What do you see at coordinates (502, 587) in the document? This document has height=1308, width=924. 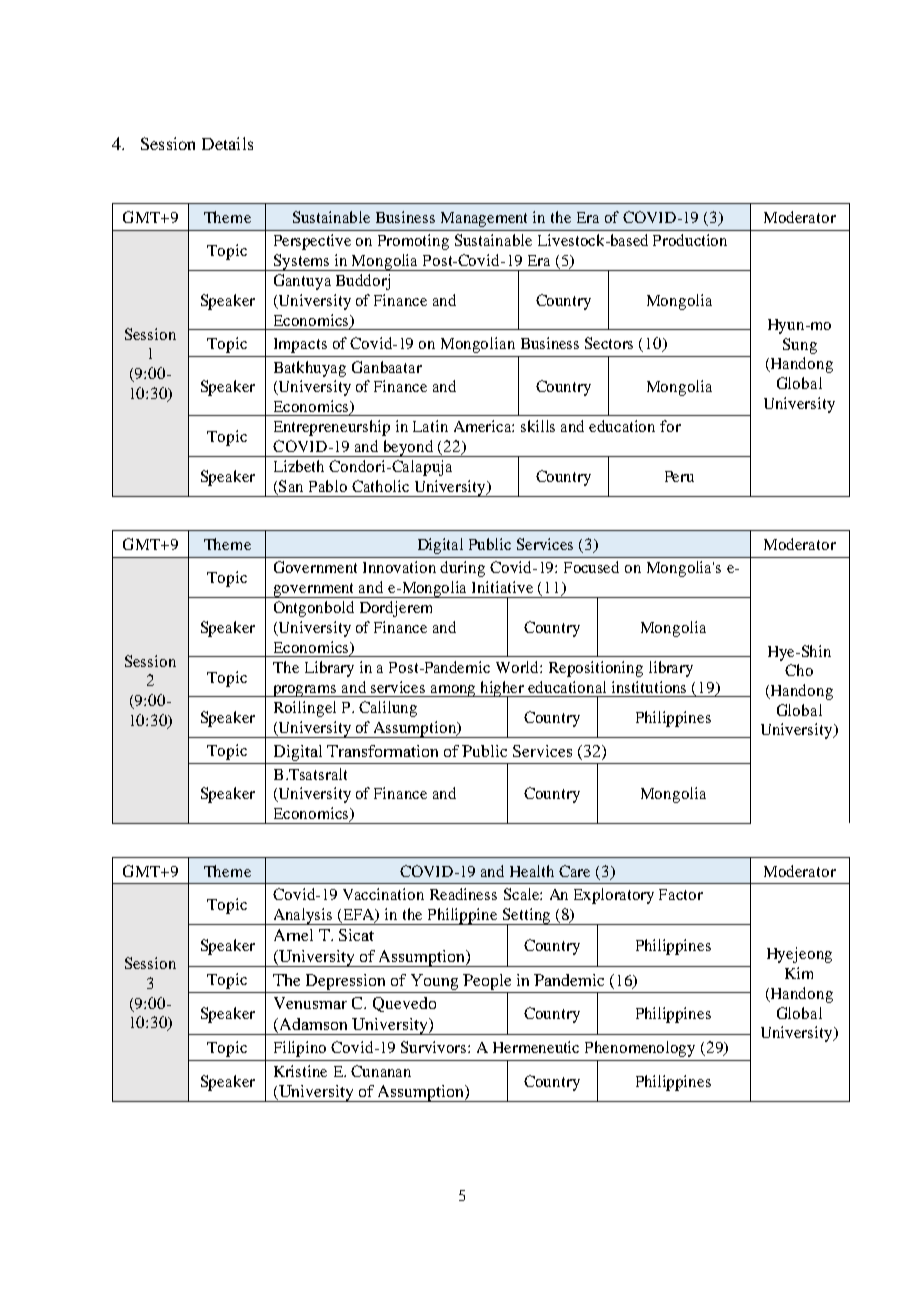 I see `Initiative` at bounding box center [502, 587].
